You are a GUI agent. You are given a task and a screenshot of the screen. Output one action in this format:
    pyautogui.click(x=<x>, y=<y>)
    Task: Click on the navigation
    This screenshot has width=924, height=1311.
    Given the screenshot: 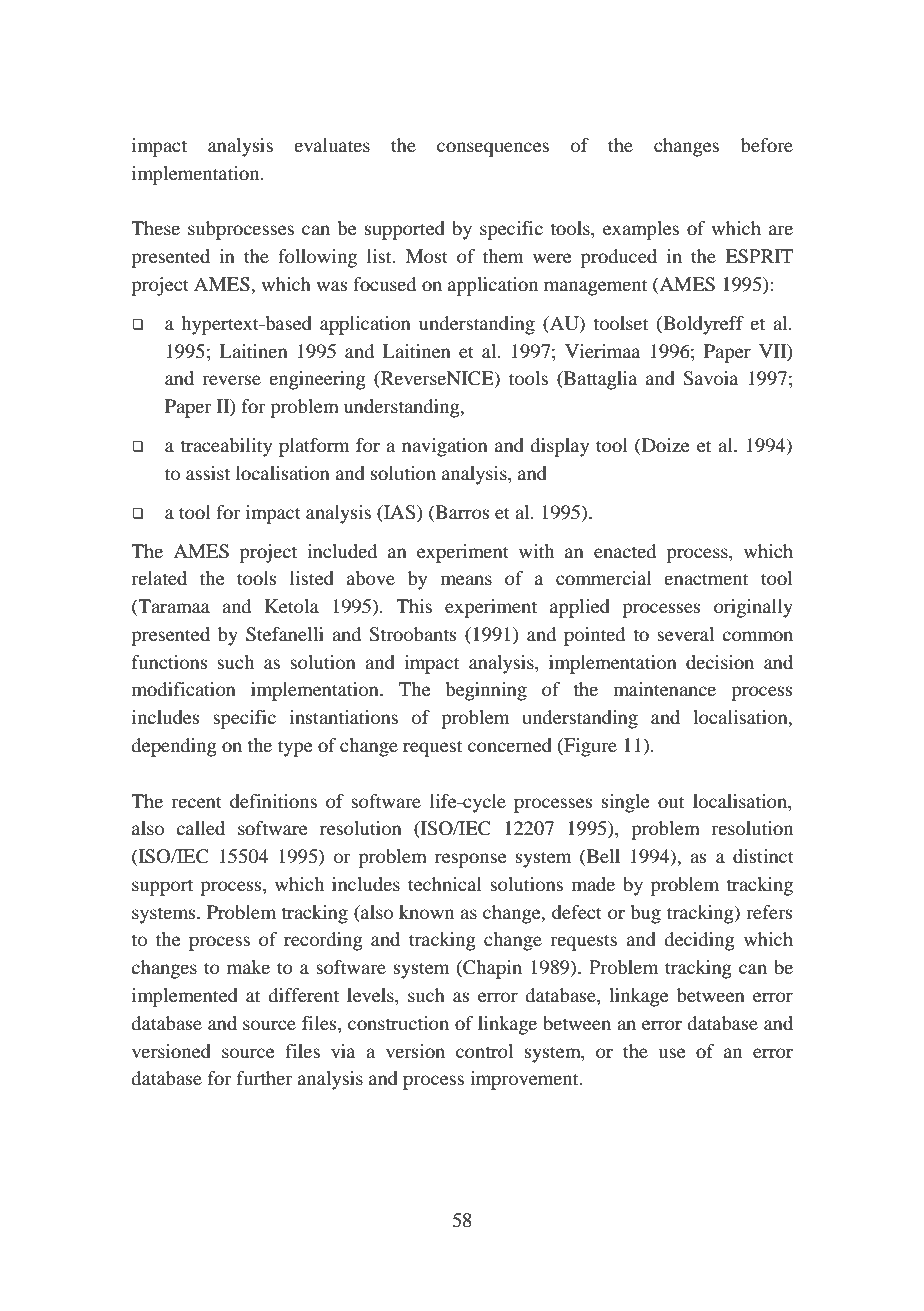 What is the action you would take?
    pyautogui.click(x=445, y=447)
